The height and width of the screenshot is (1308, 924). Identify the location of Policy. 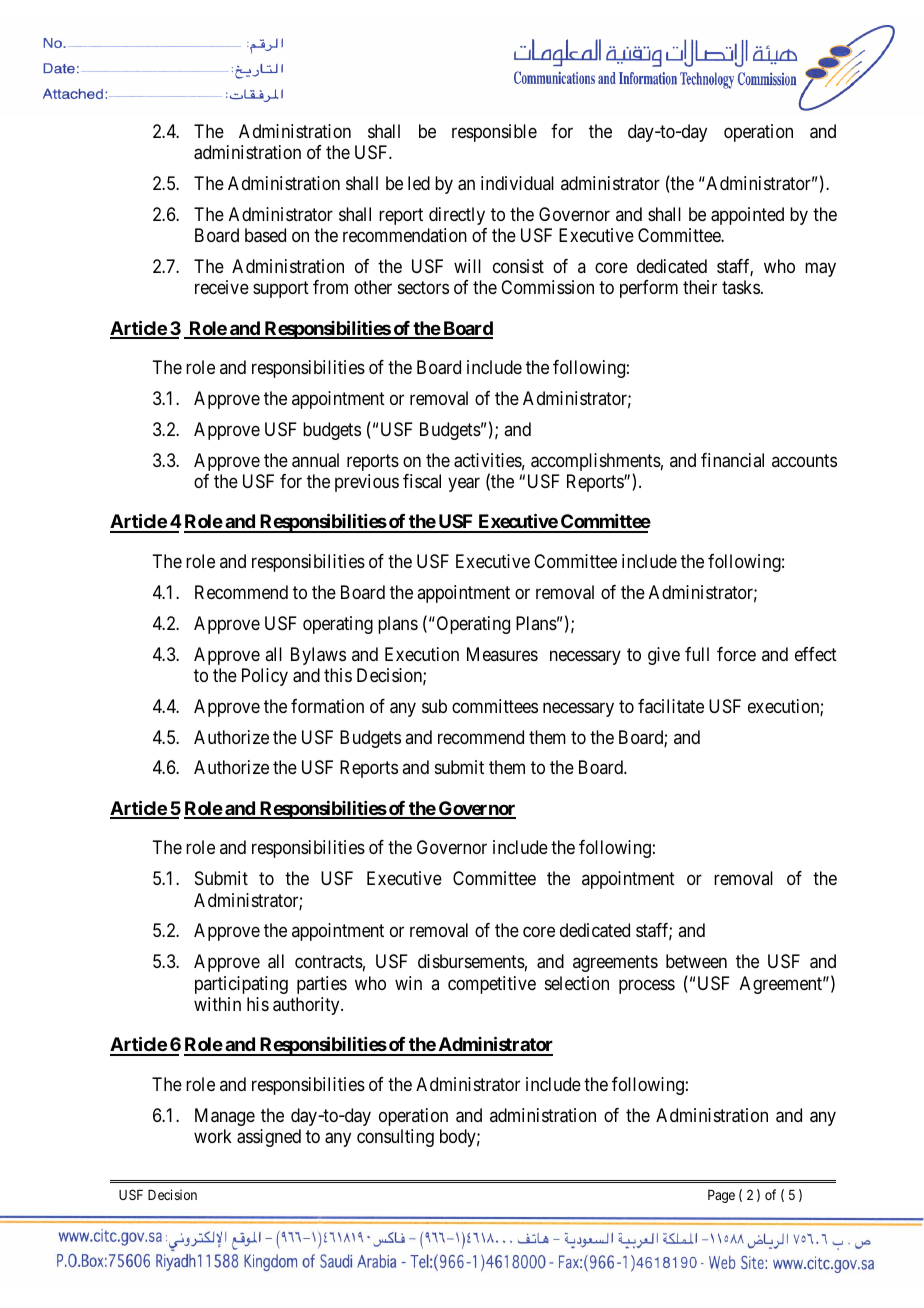
(265, 677).
